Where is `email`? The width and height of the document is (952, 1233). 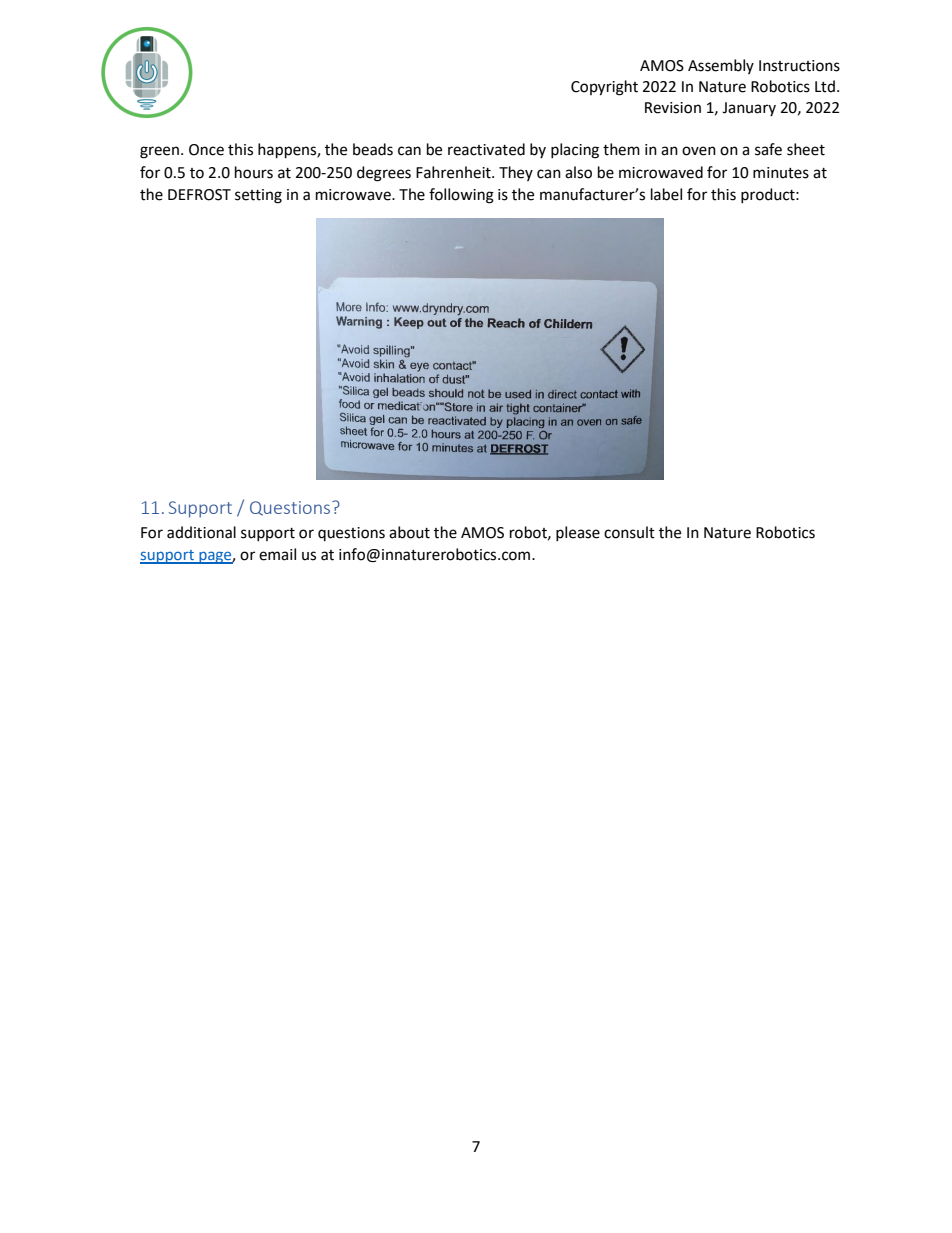 email is located at coordinates (277, 554).
